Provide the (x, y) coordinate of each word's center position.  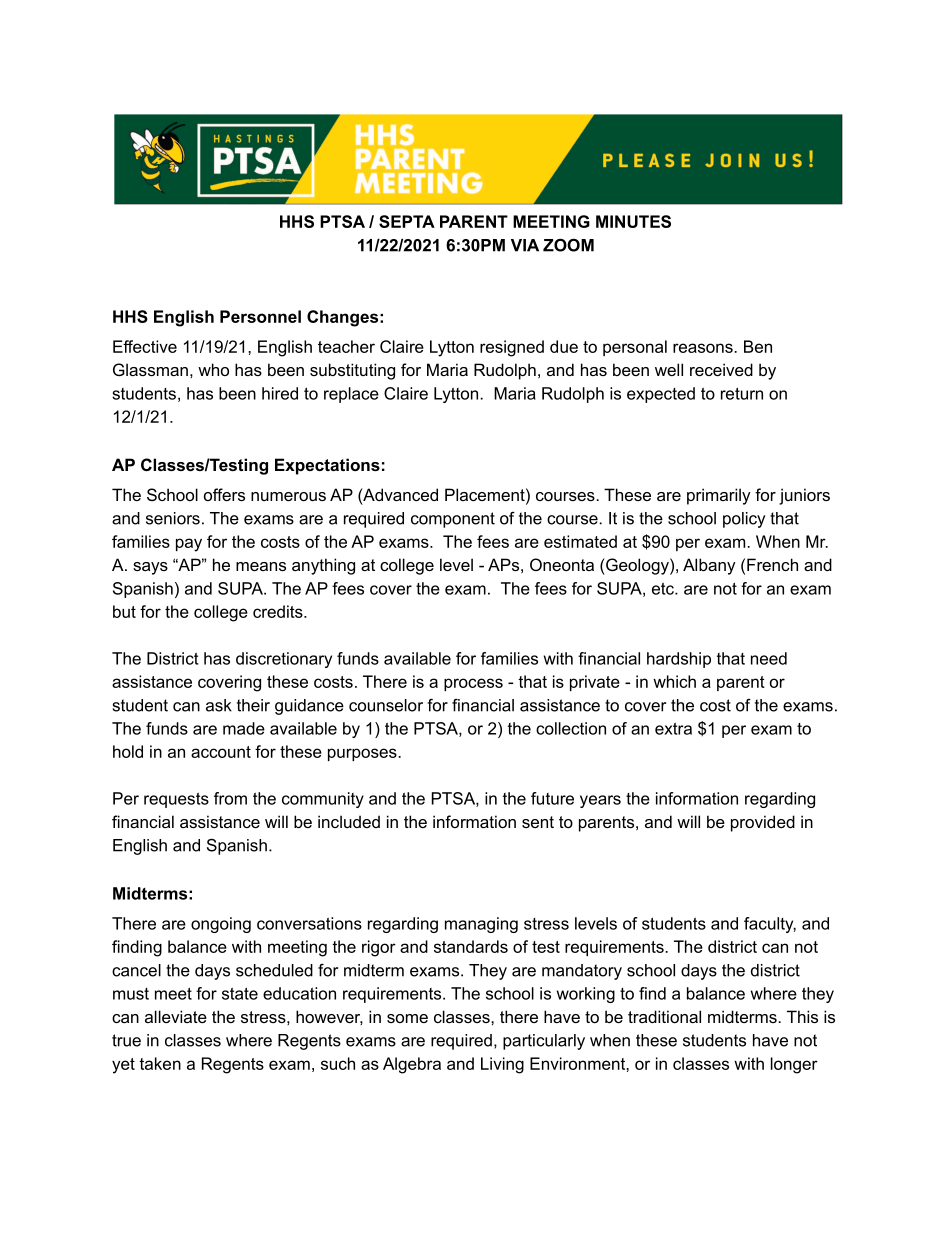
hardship (679, 660)
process (473, 684)
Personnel (260, 316)
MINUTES (633, 221)
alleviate (176, 1016)
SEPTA (407, 221)
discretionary (284, 660)
